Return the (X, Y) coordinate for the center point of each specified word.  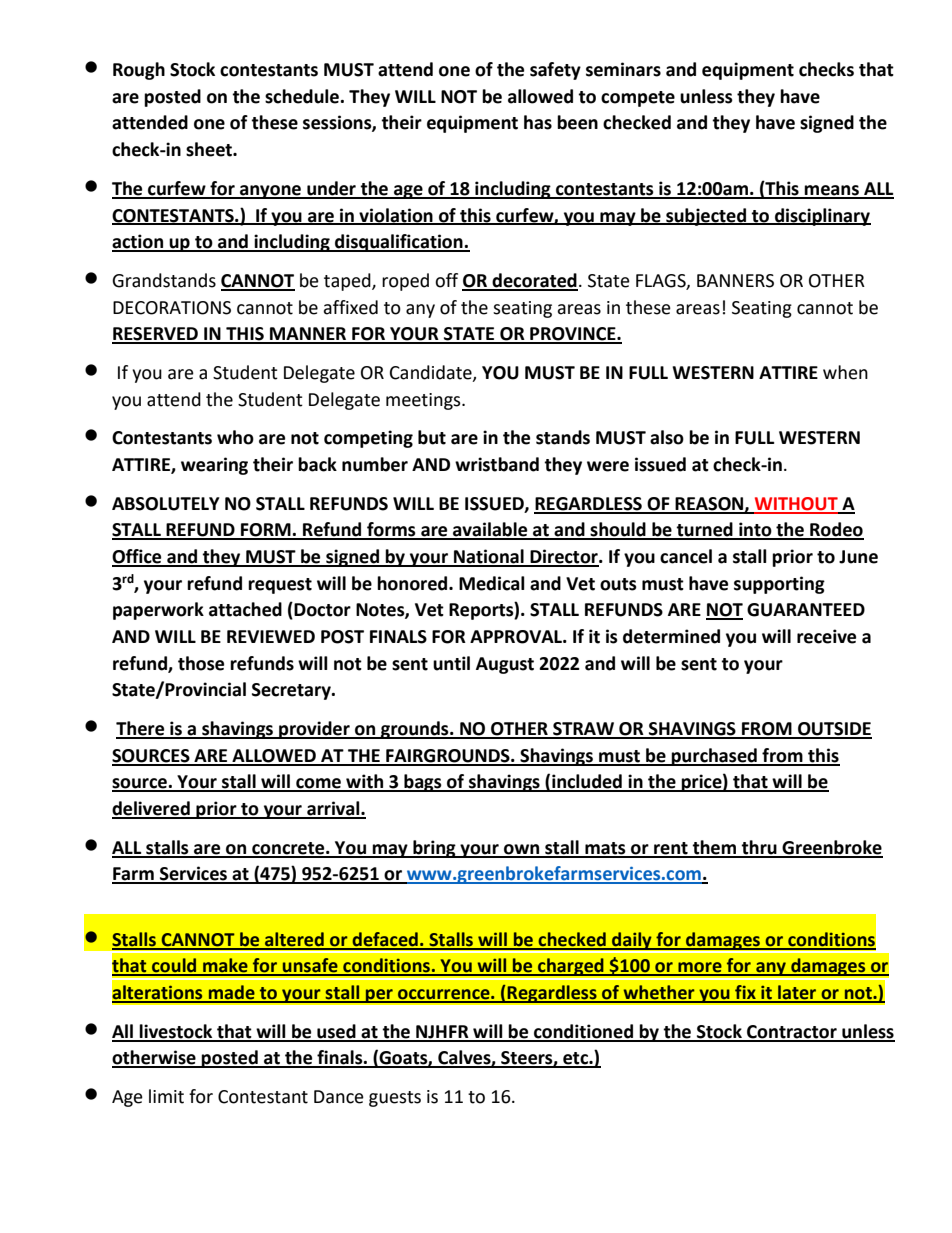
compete (638, 99)
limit (166, 1096)
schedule (303, 96)
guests (395, 1099)
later (797, 993)
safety (555, 71)
